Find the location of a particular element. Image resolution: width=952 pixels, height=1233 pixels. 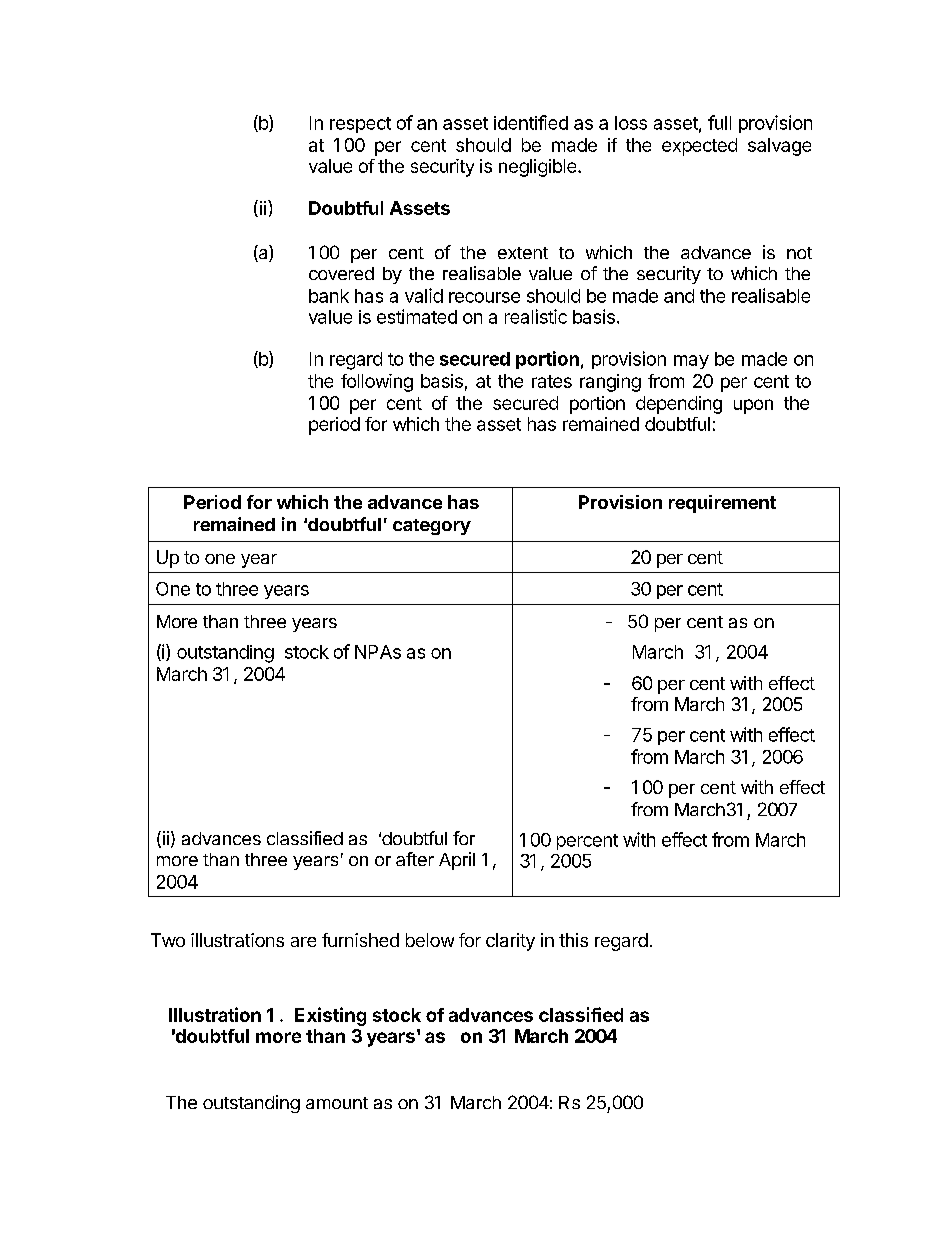

April is located at coordinates (457, 861).
